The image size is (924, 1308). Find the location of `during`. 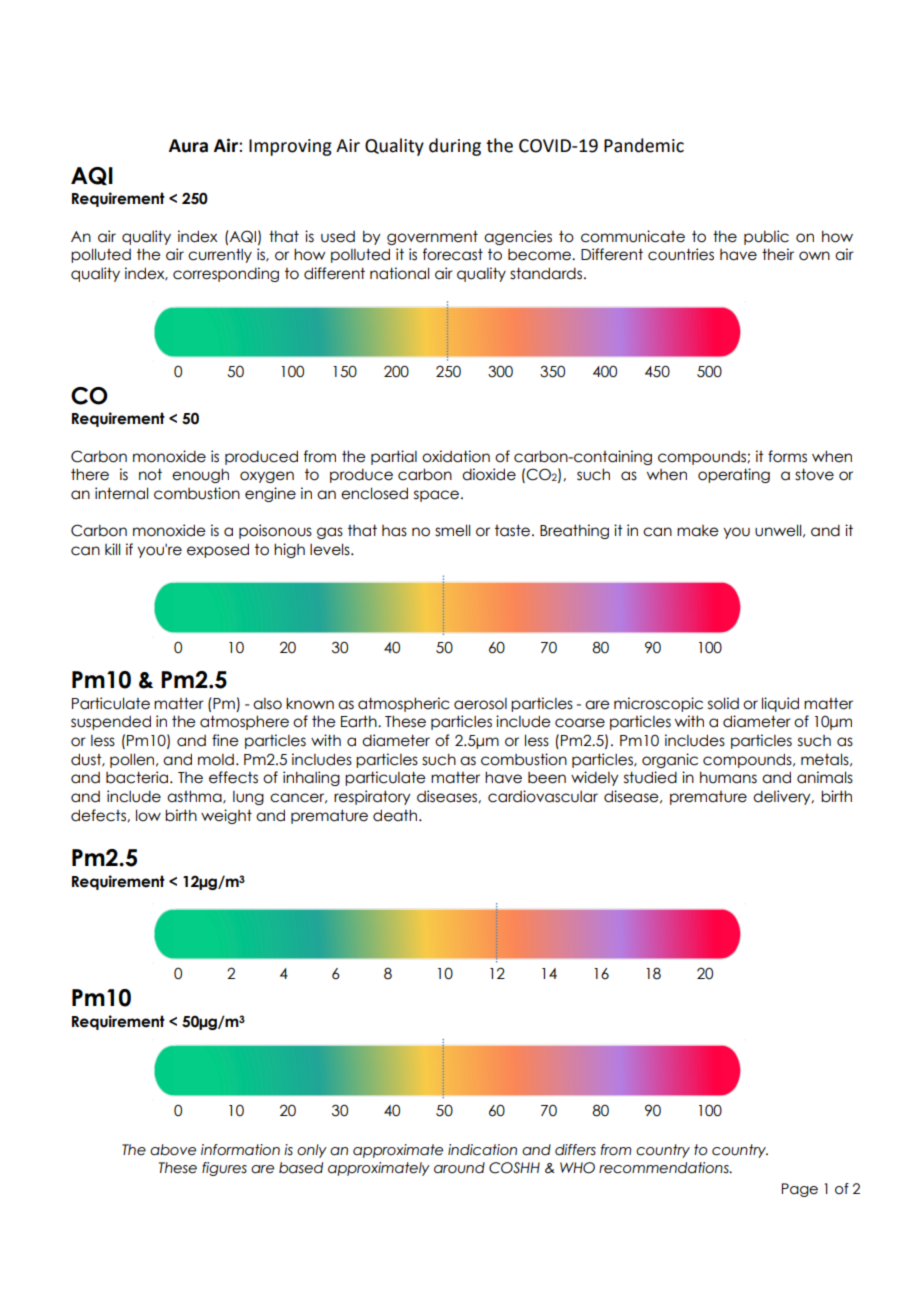

during is located at coordinates (455, 147).
